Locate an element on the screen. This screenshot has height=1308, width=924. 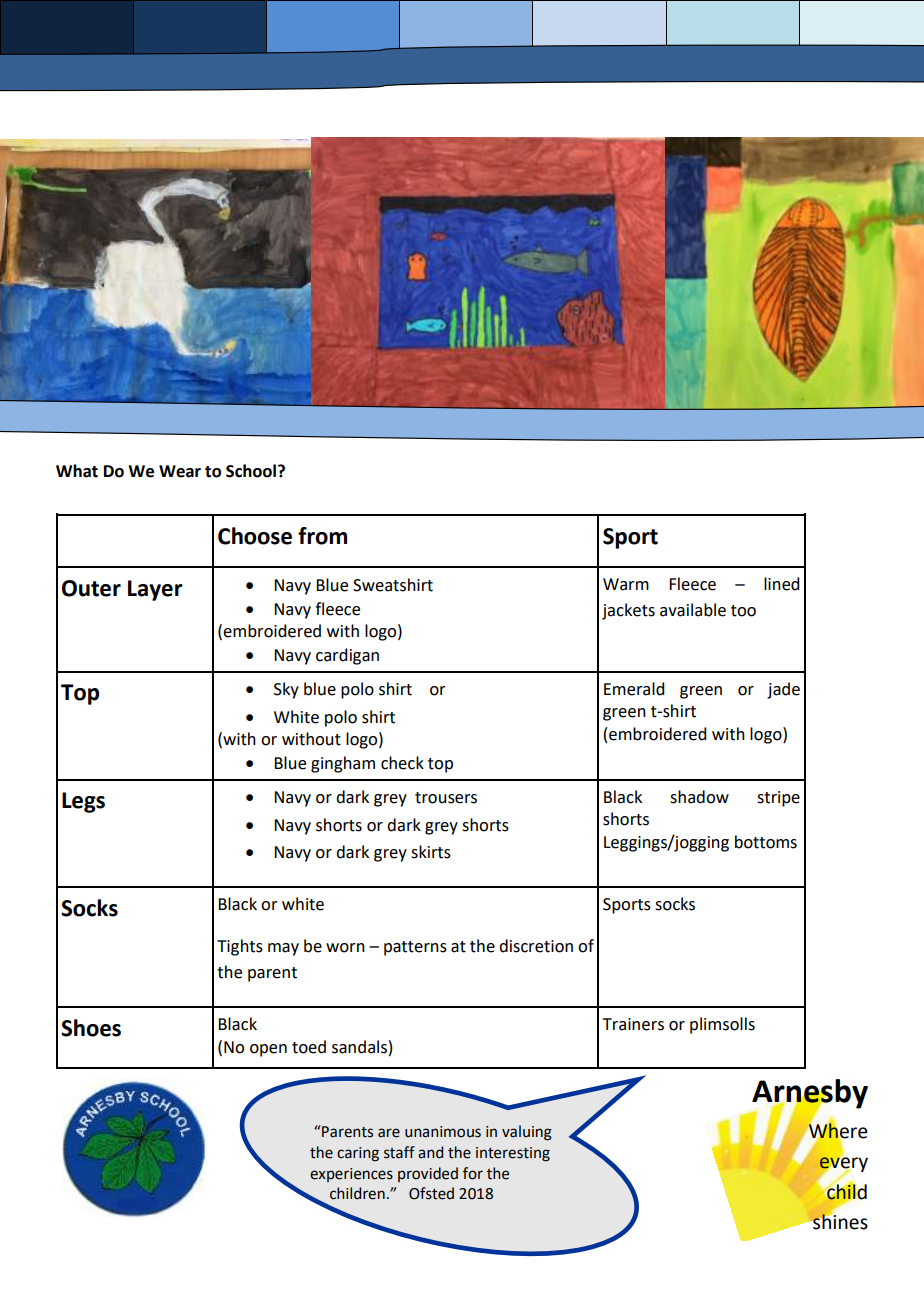
from is located at coordinates (322, 536).
